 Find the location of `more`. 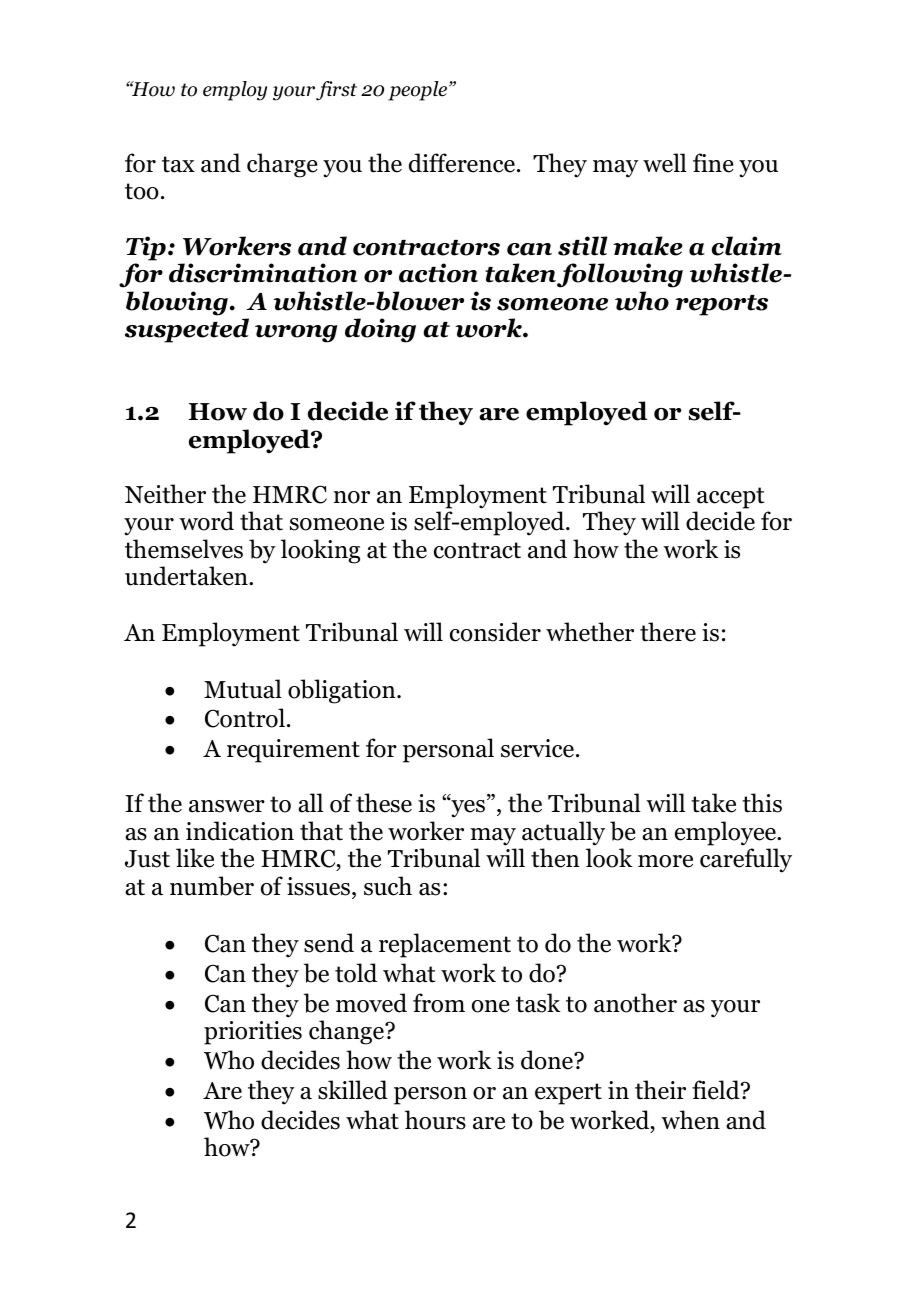

more is located at coordinates (665, 861).
